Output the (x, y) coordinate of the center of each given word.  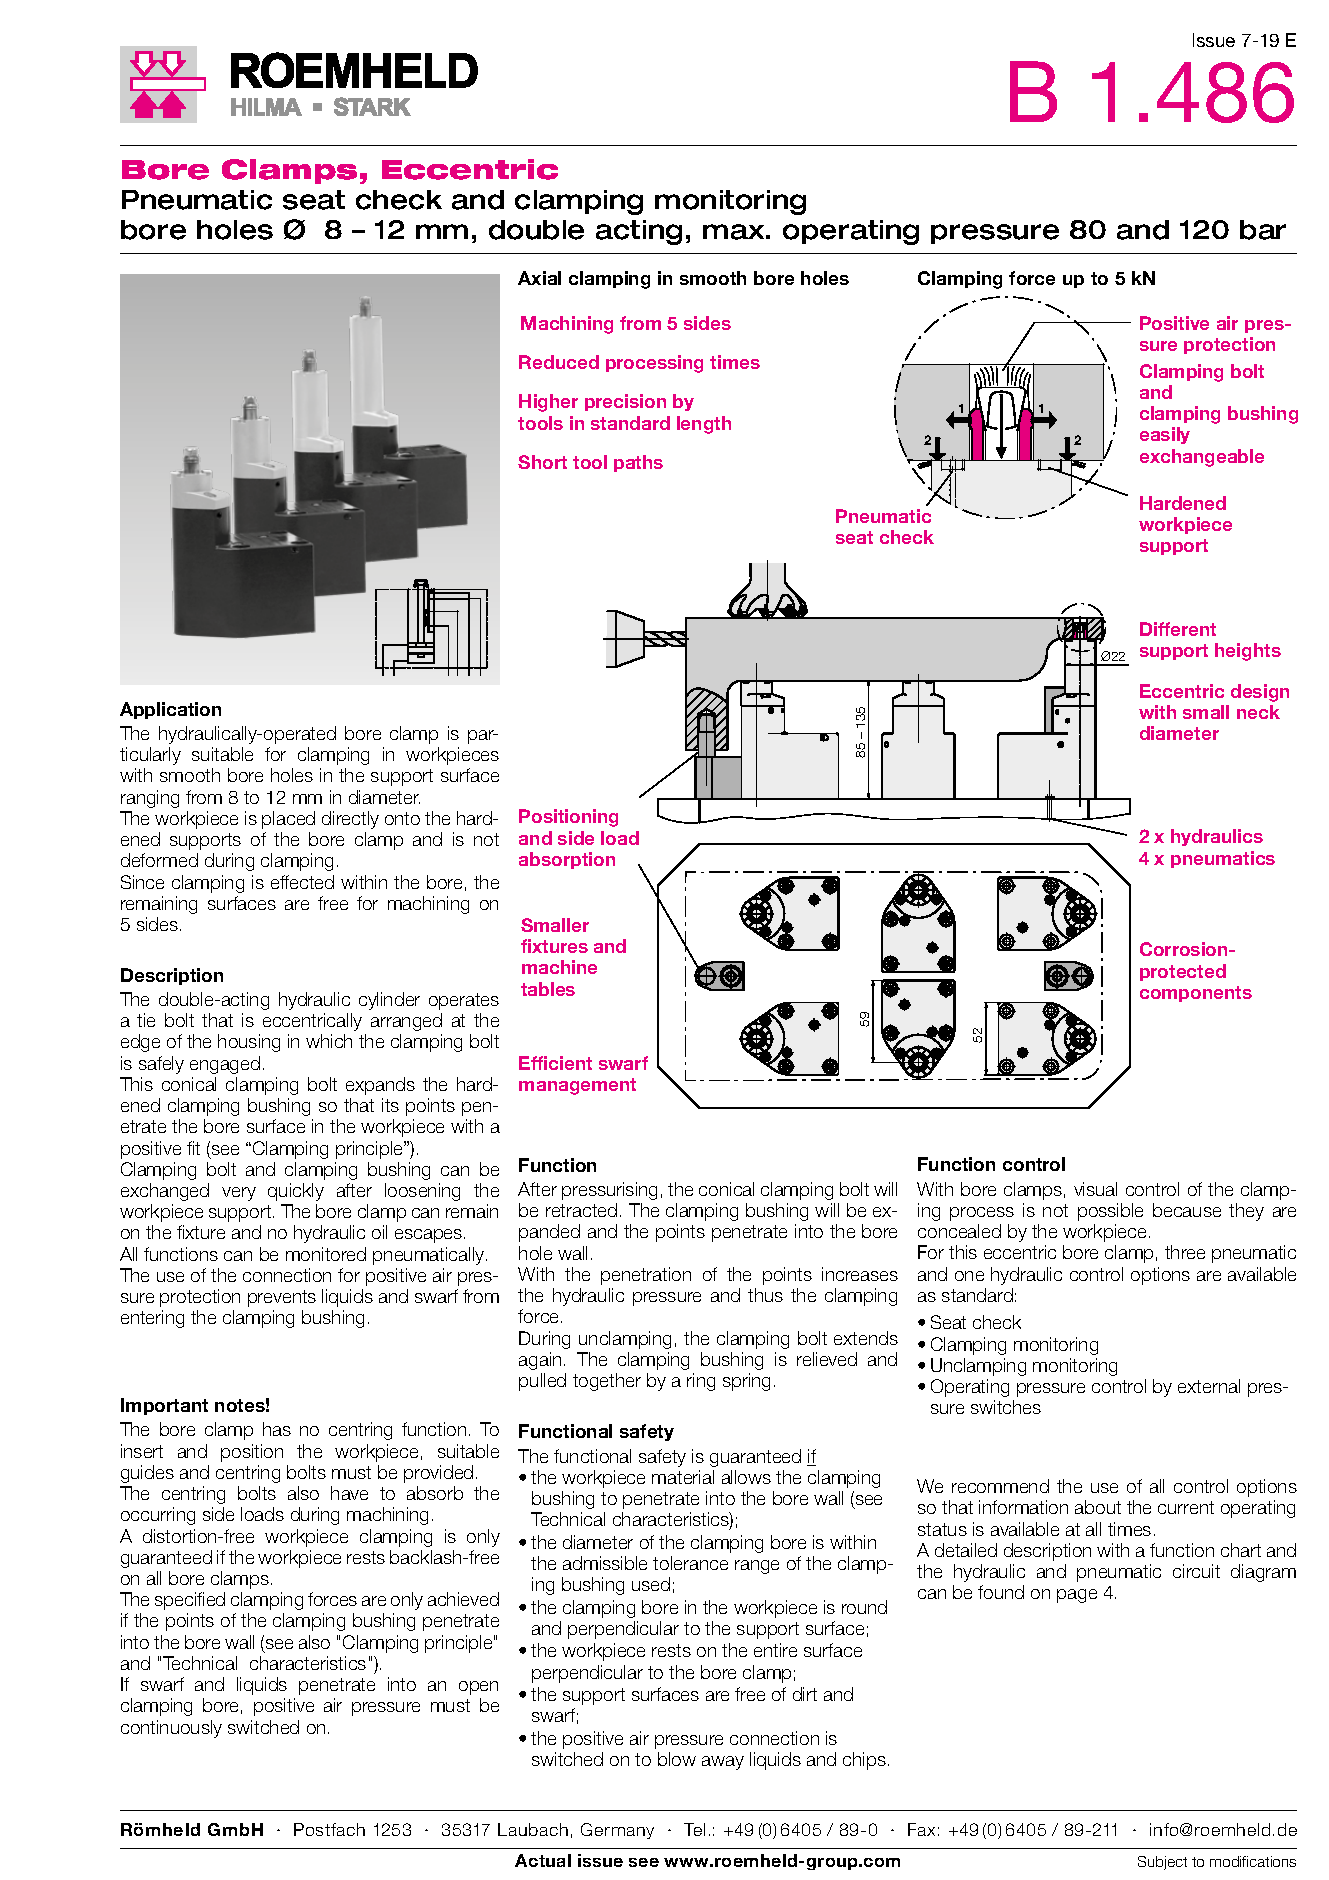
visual (1095, 1189)
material (683, 1477)
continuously (171, 1729)
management (577, 1086)
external (1209, 1386)
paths (638, 463)
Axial (539, 278)
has (277, 1429)
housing (249, 1043)
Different (1178, 629)
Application (170, 710)
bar (1263, 230)
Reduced (559, 362)
